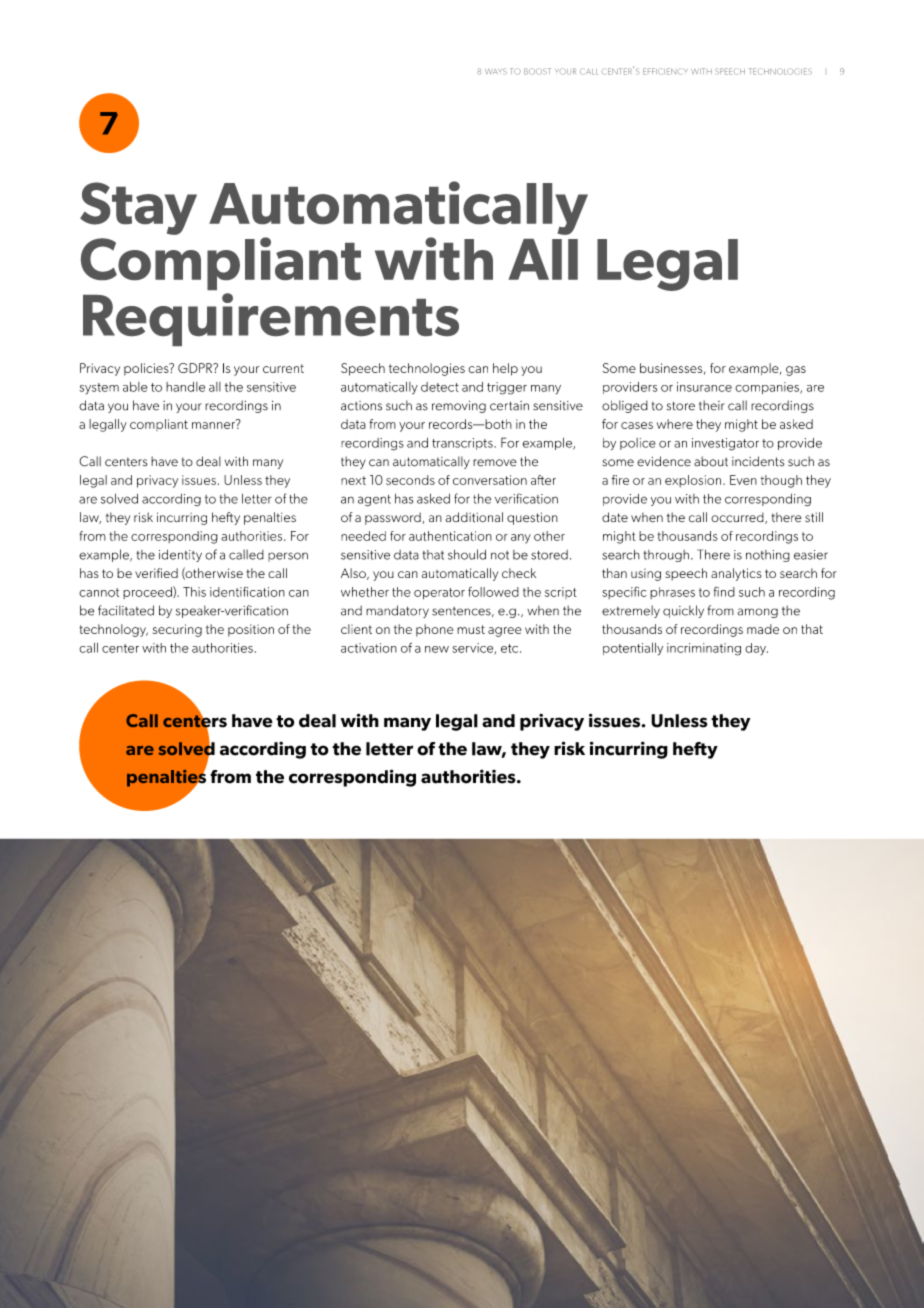  I want to click on Stay, so click(138, 208).
